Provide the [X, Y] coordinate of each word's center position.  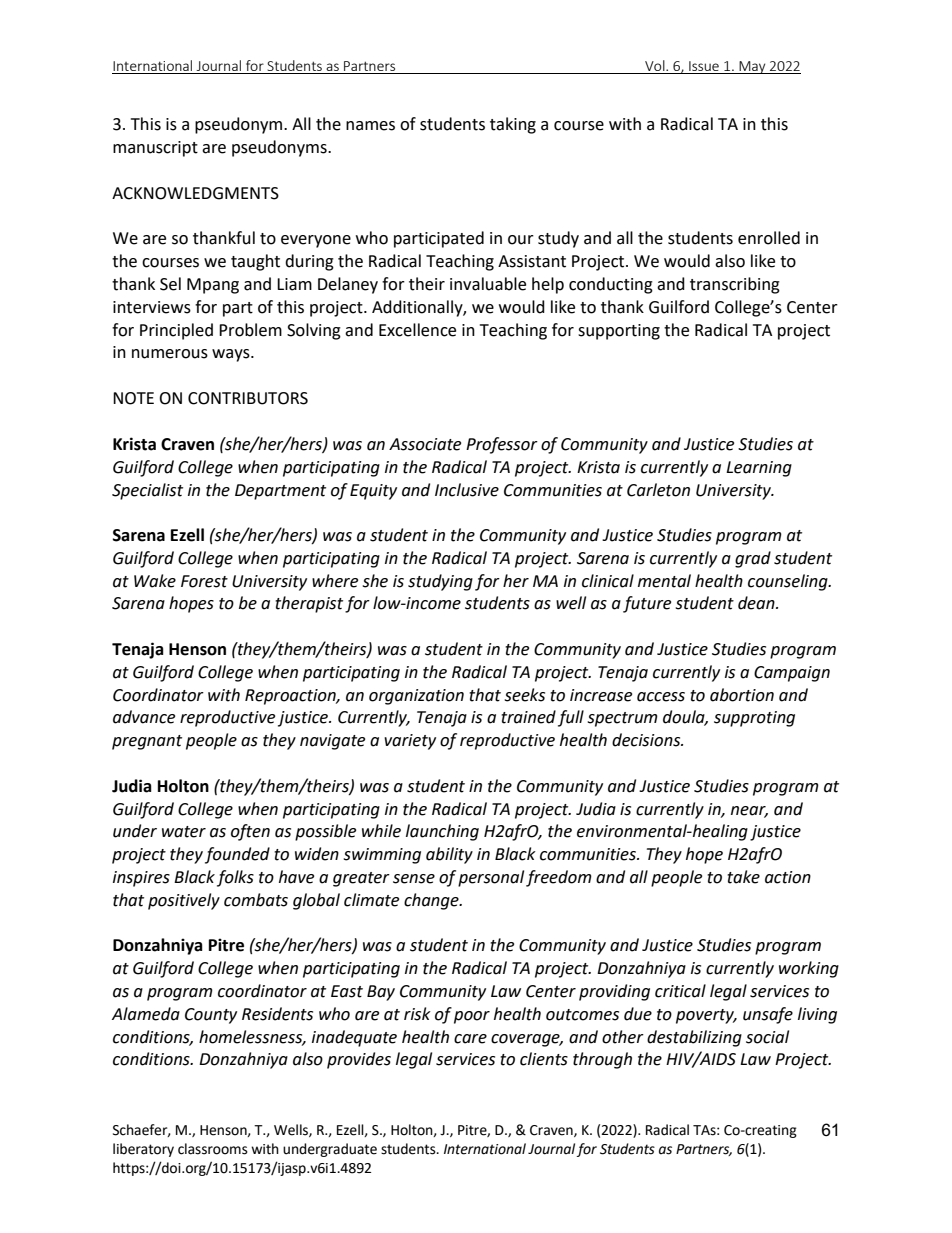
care [470, 1039]
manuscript [155, 149]
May [752, 67]
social [767, 1037]
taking [513, 125]
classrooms [213, 1149]
